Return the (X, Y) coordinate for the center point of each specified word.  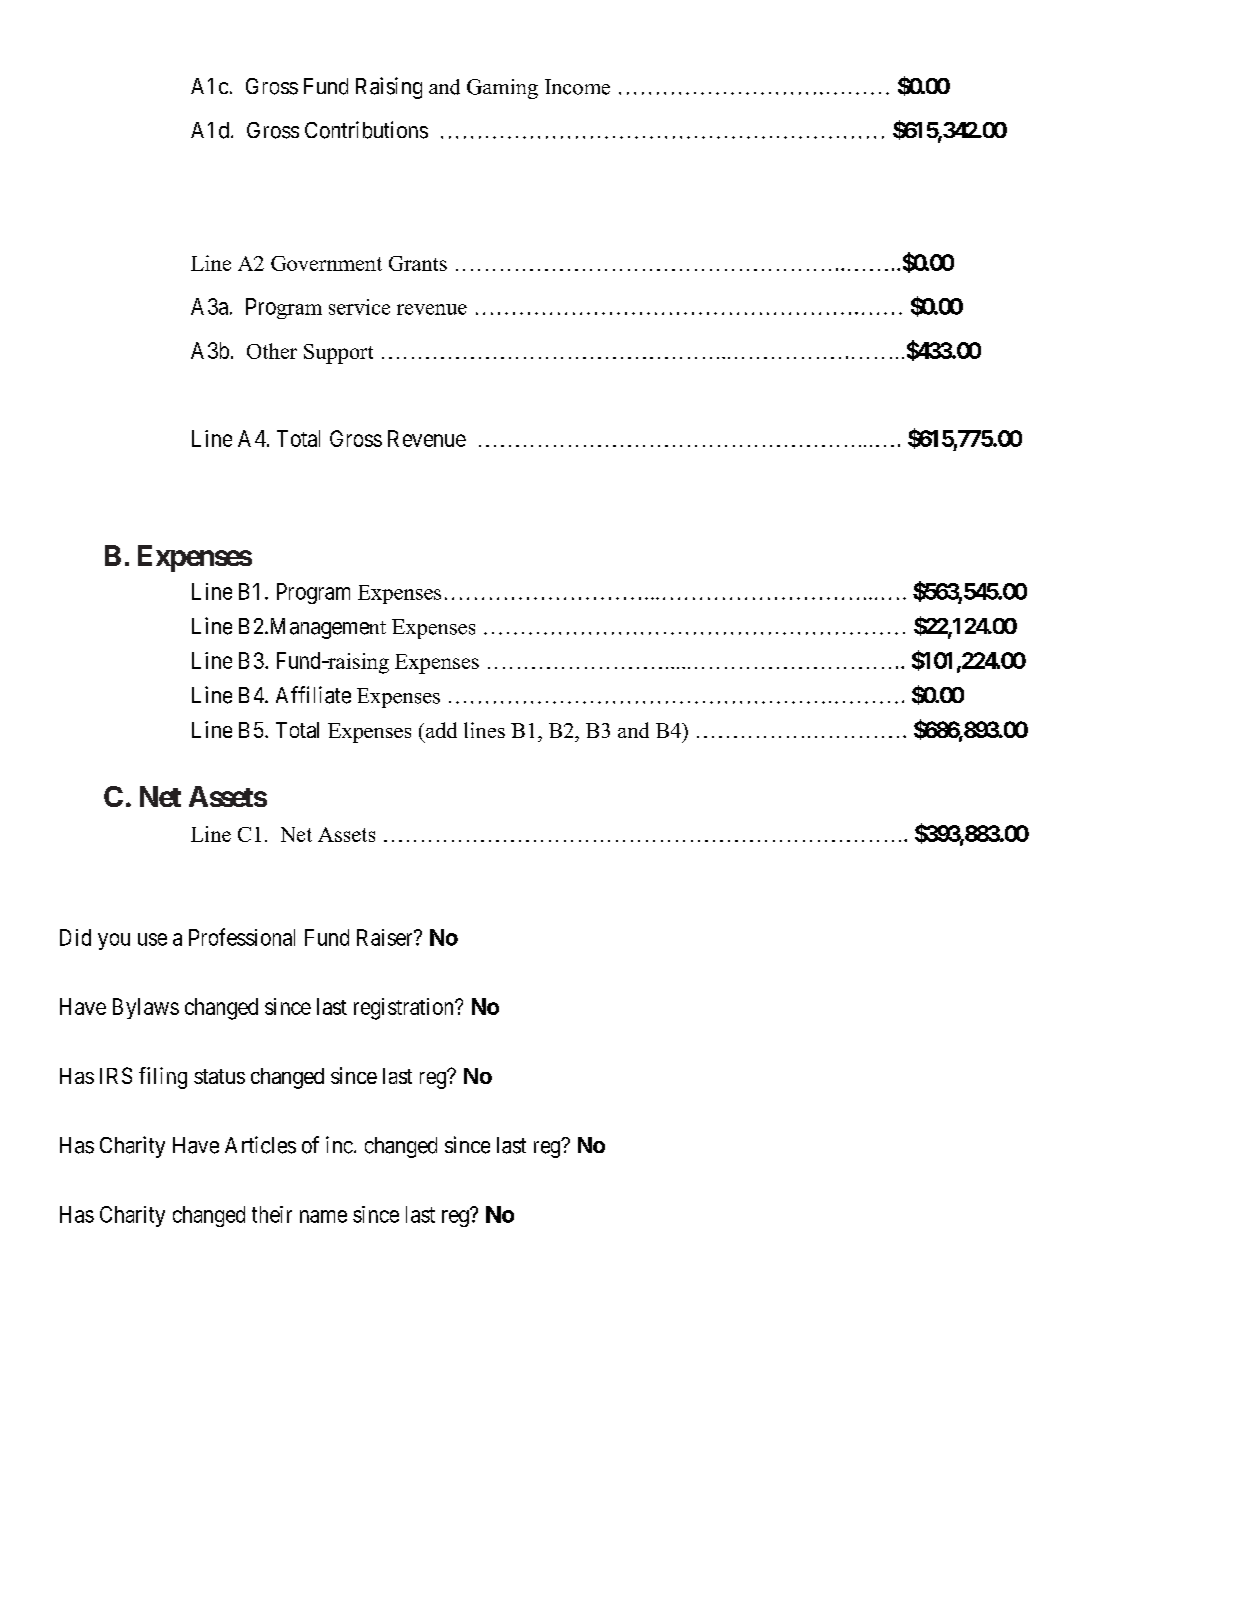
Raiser (386, 937)
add (440, 730)
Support (338, 354)
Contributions (366, 130)
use (152, 939)
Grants (418, 263)
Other (272, 351)
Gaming (502, 89)
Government (326, 263)
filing (163, 1078)
